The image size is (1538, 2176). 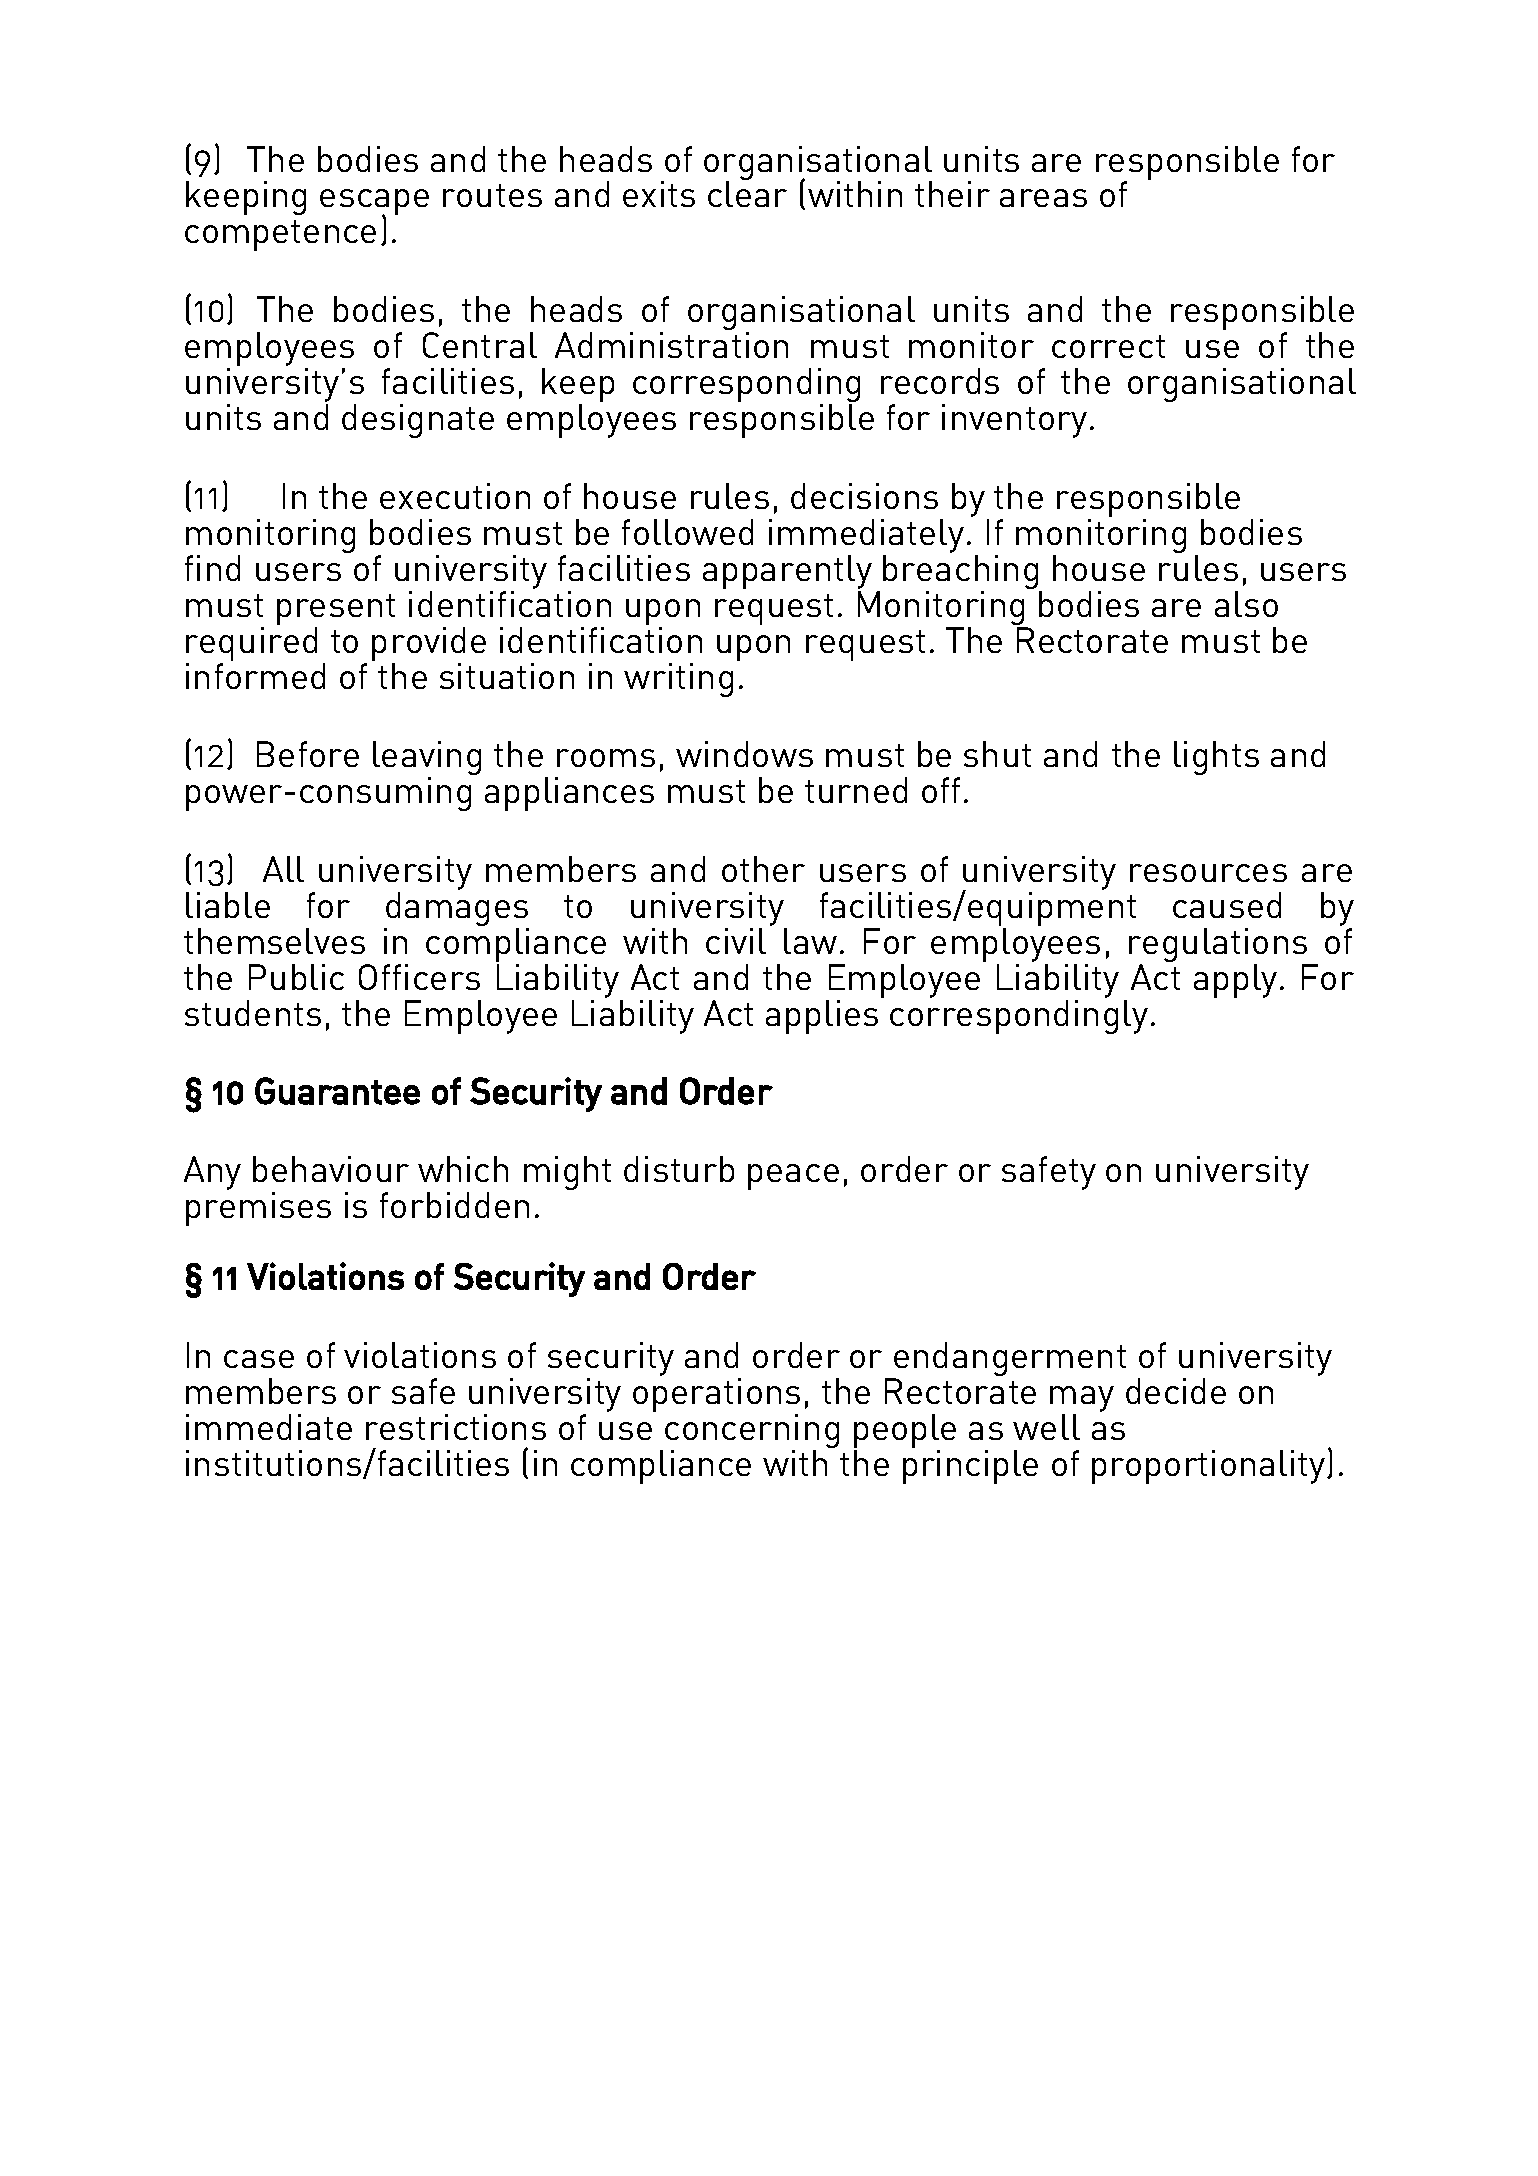 I want to click on competence, so click(x=280, y=235).
